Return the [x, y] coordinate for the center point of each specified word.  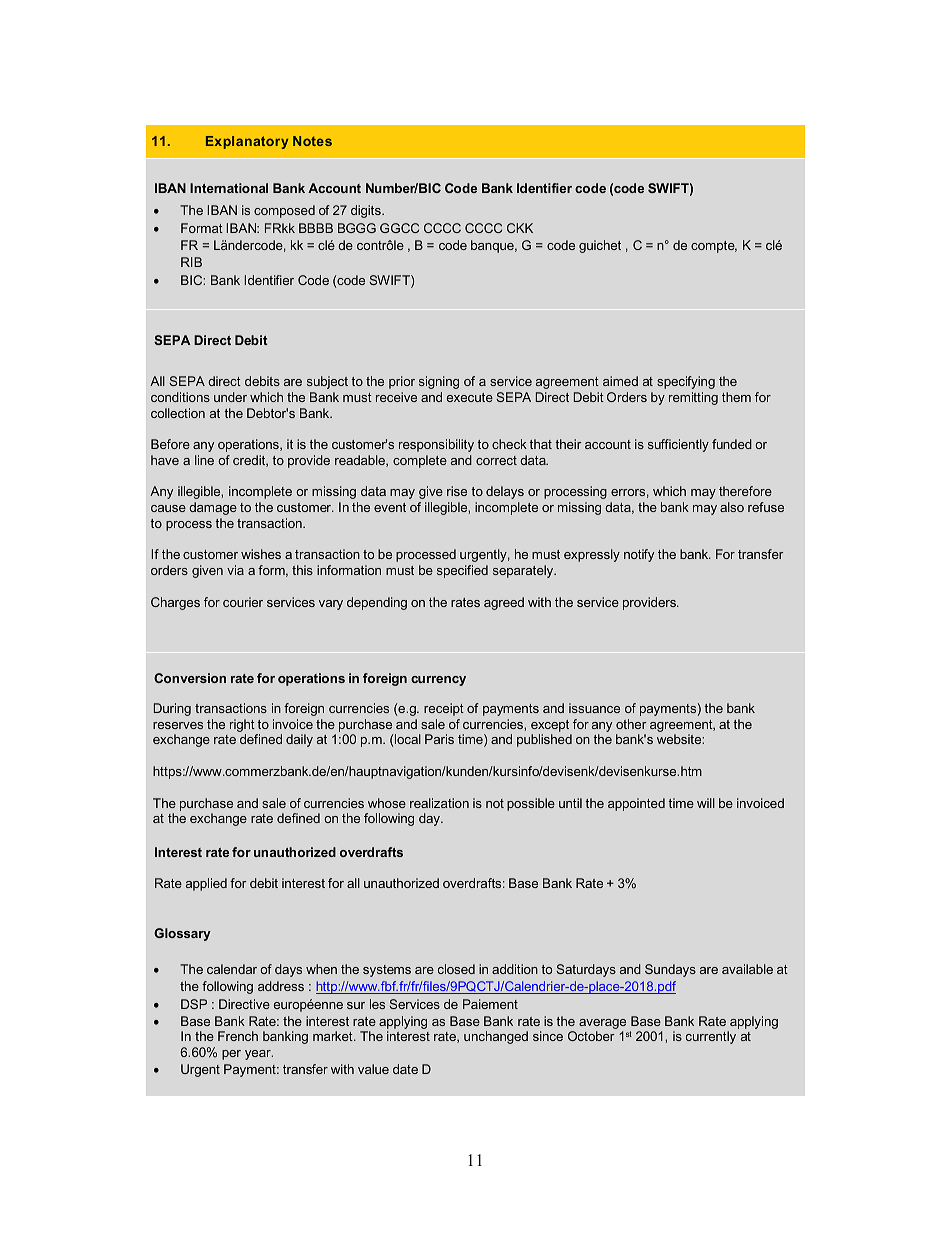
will [706, 803]
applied [206, 884]
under [230, 397]
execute [469, 397]
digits [367, 211]
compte [714, 247]
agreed [504, 603]
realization [439, 803]
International [229, 188]
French [238, 1036]
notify [639, 555]
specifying [686, 382]
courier [243, 602]
